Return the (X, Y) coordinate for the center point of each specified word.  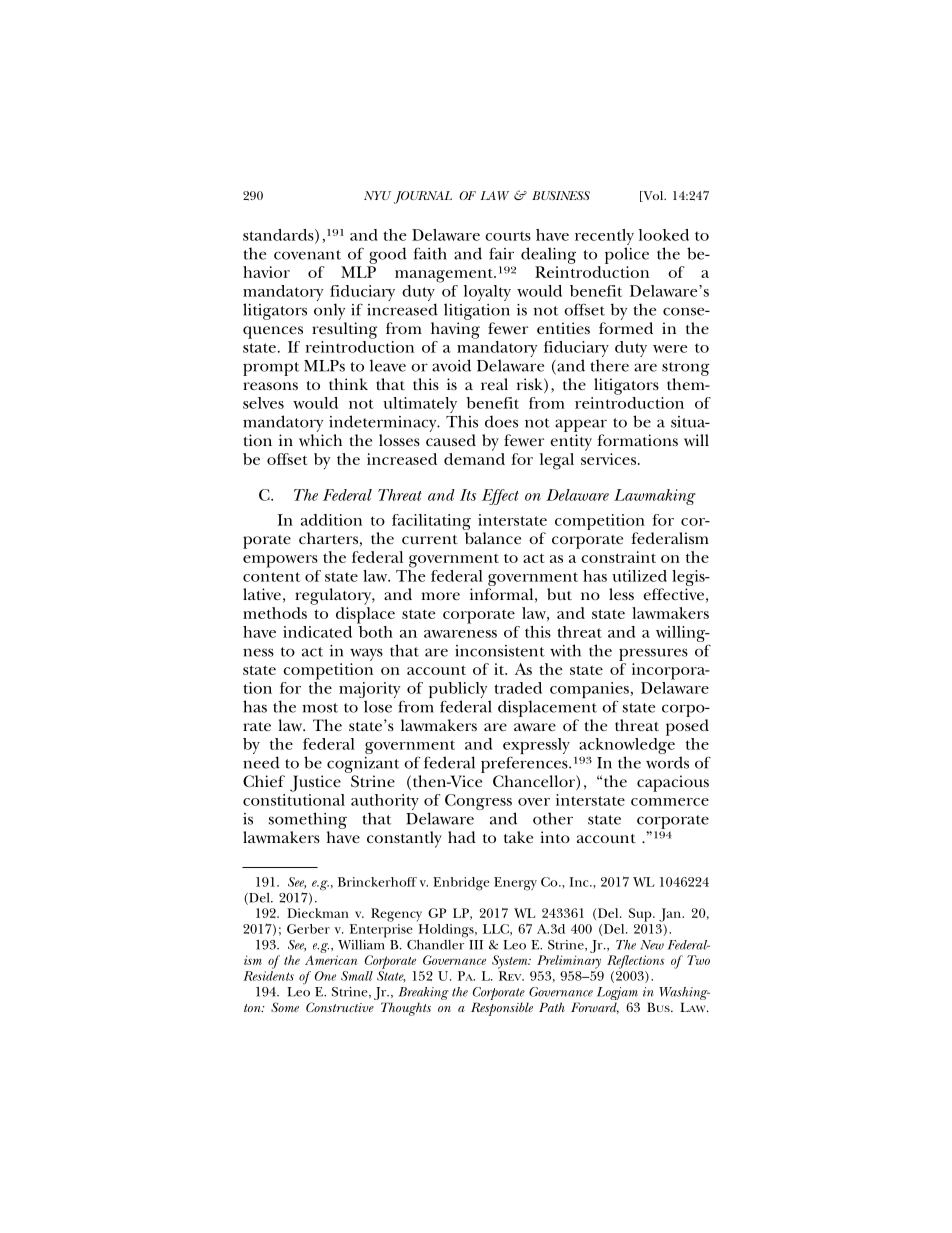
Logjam (617, 993)
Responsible (502, 1009)
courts (508, 236)
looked (664, 235)
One (325, 976)
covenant (307, 255)
